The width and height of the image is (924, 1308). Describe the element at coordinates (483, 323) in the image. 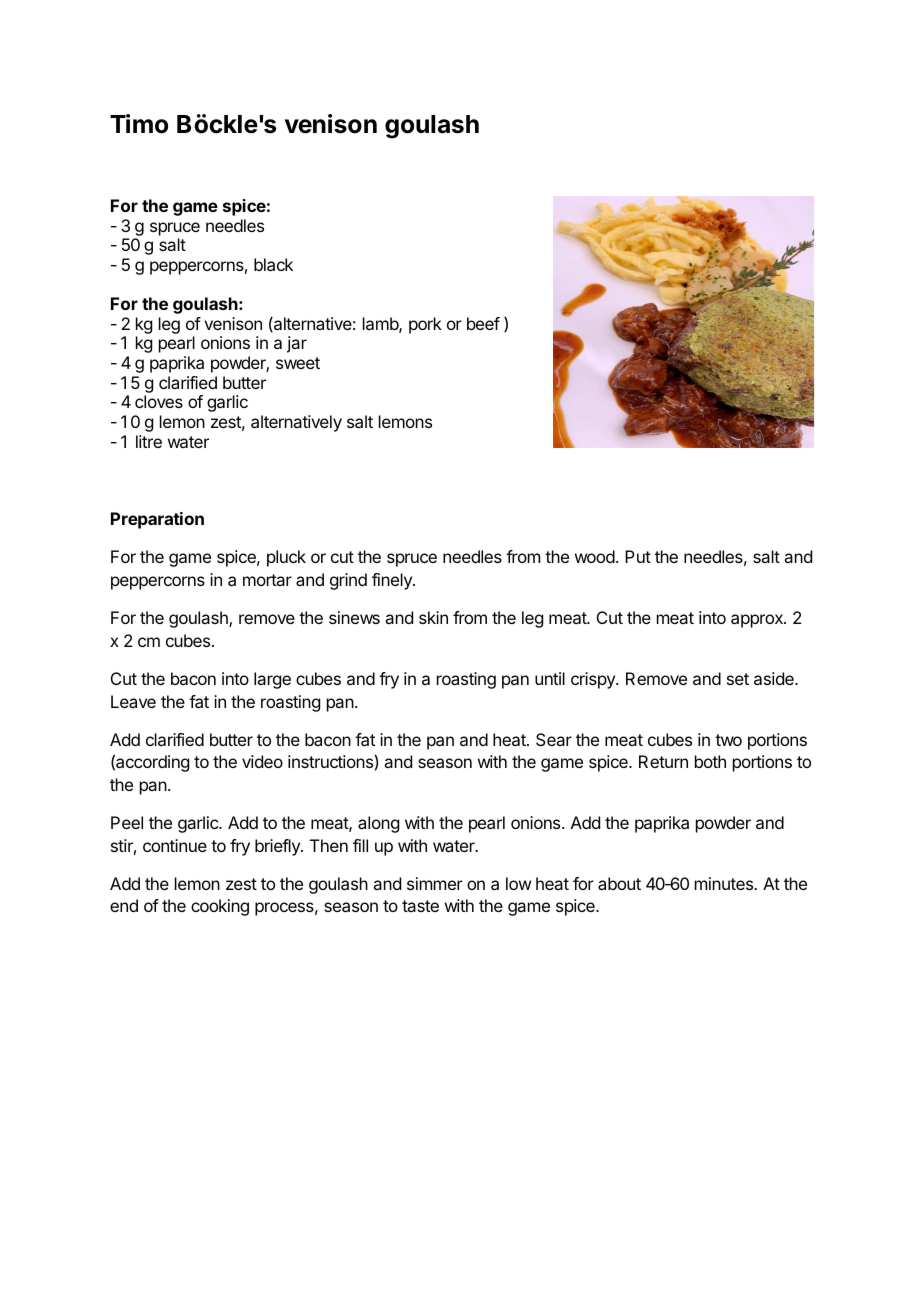

I see `beef` at that location.
